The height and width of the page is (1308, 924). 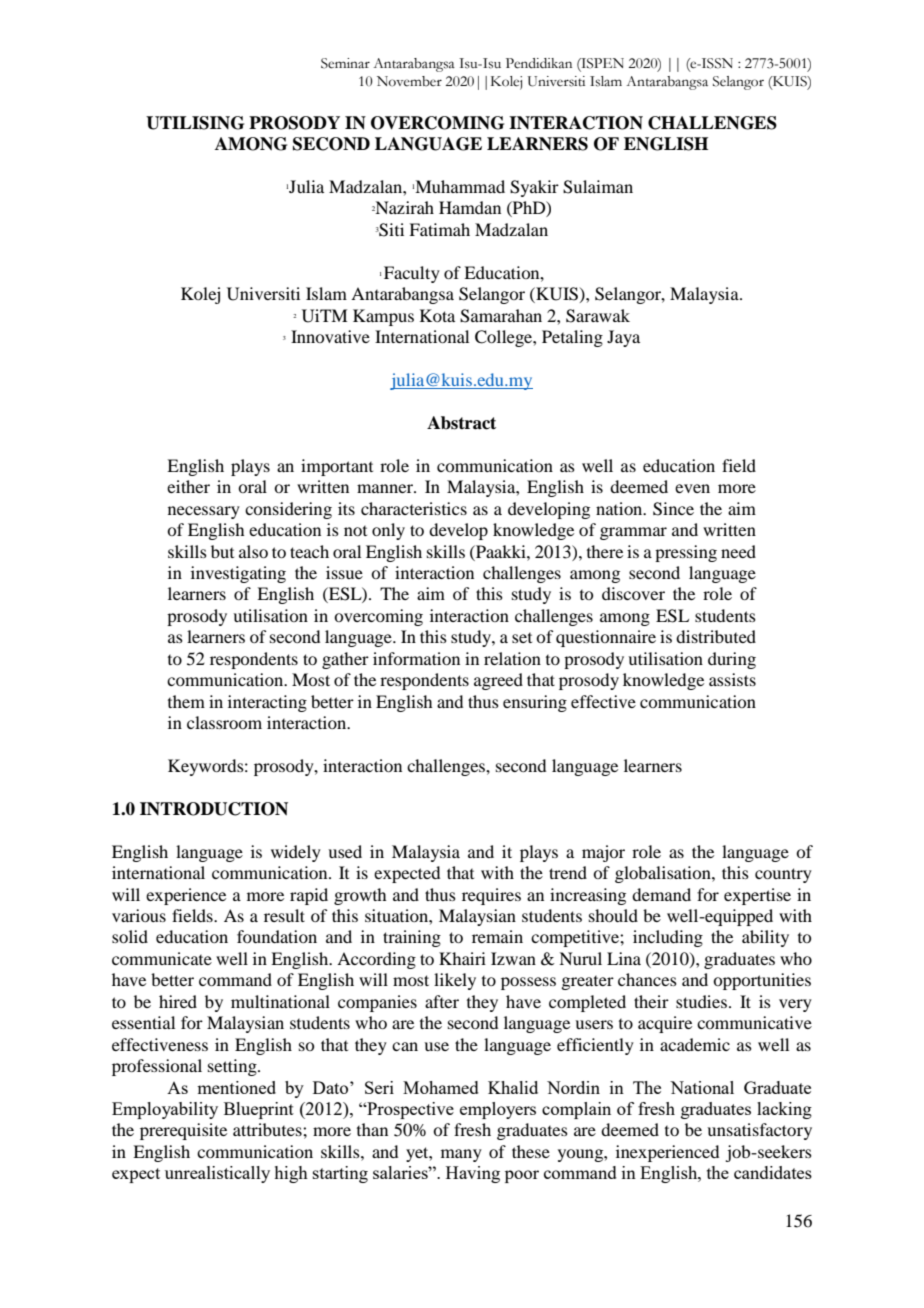 I want to click on investigating, so click(x=238, y=574).
